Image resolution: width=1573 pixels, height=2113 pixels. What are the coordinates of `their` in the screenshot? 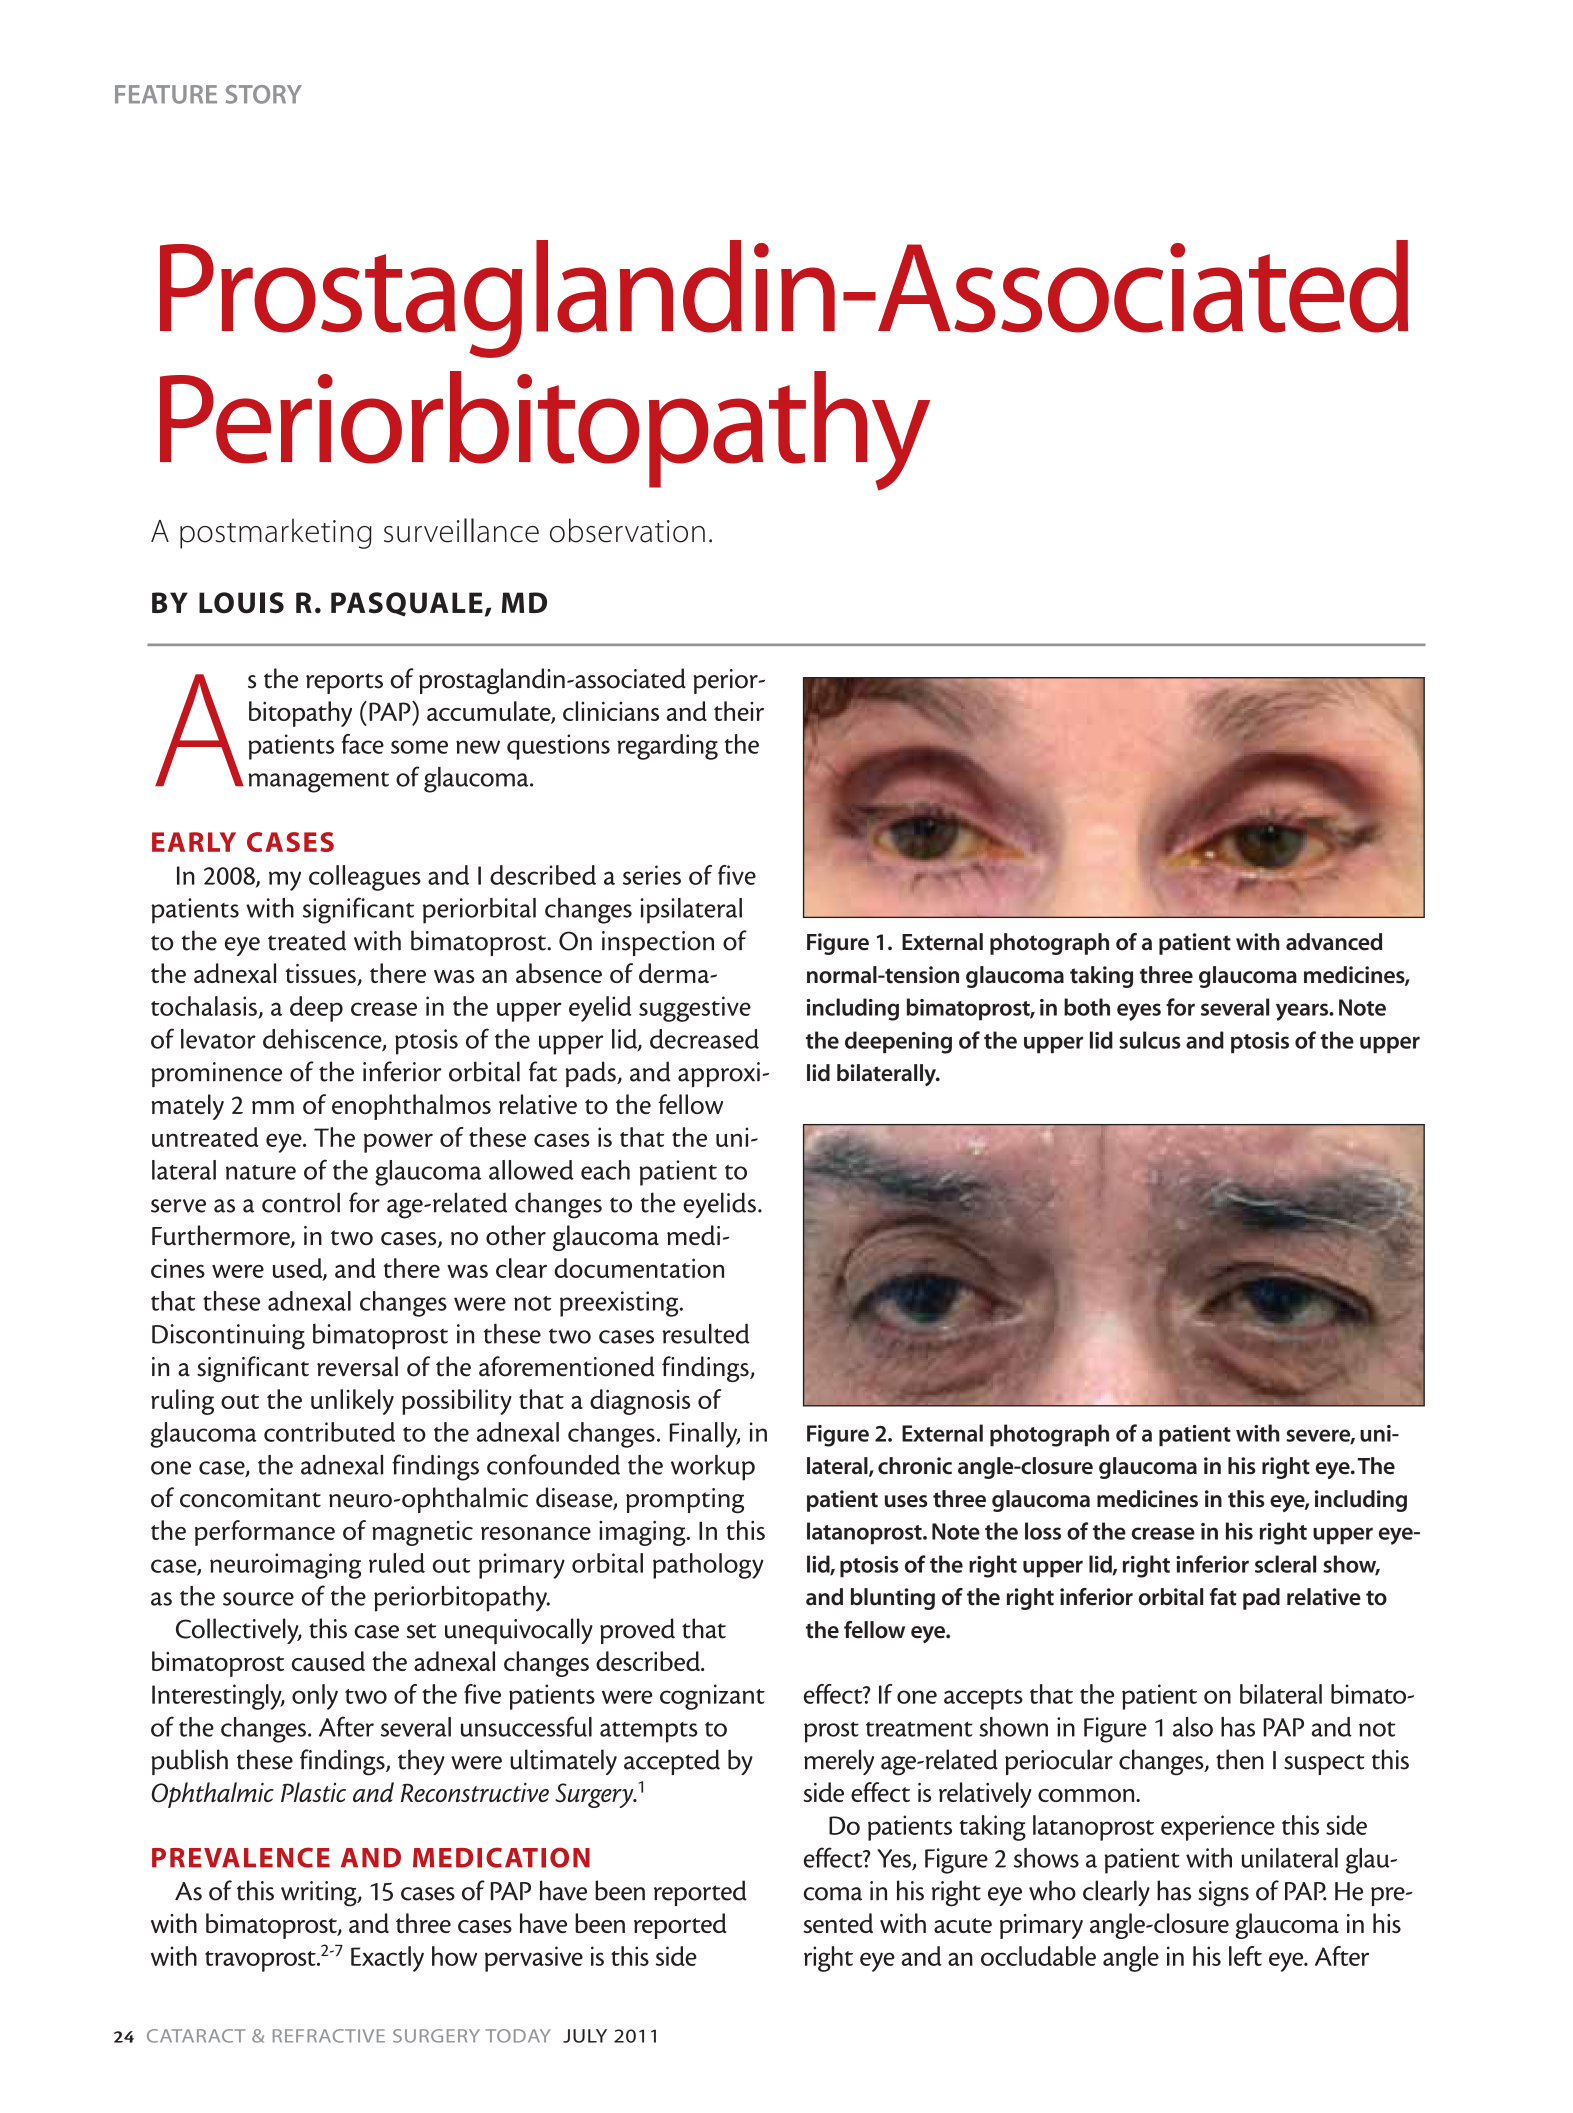 It's located at (739, 711).
